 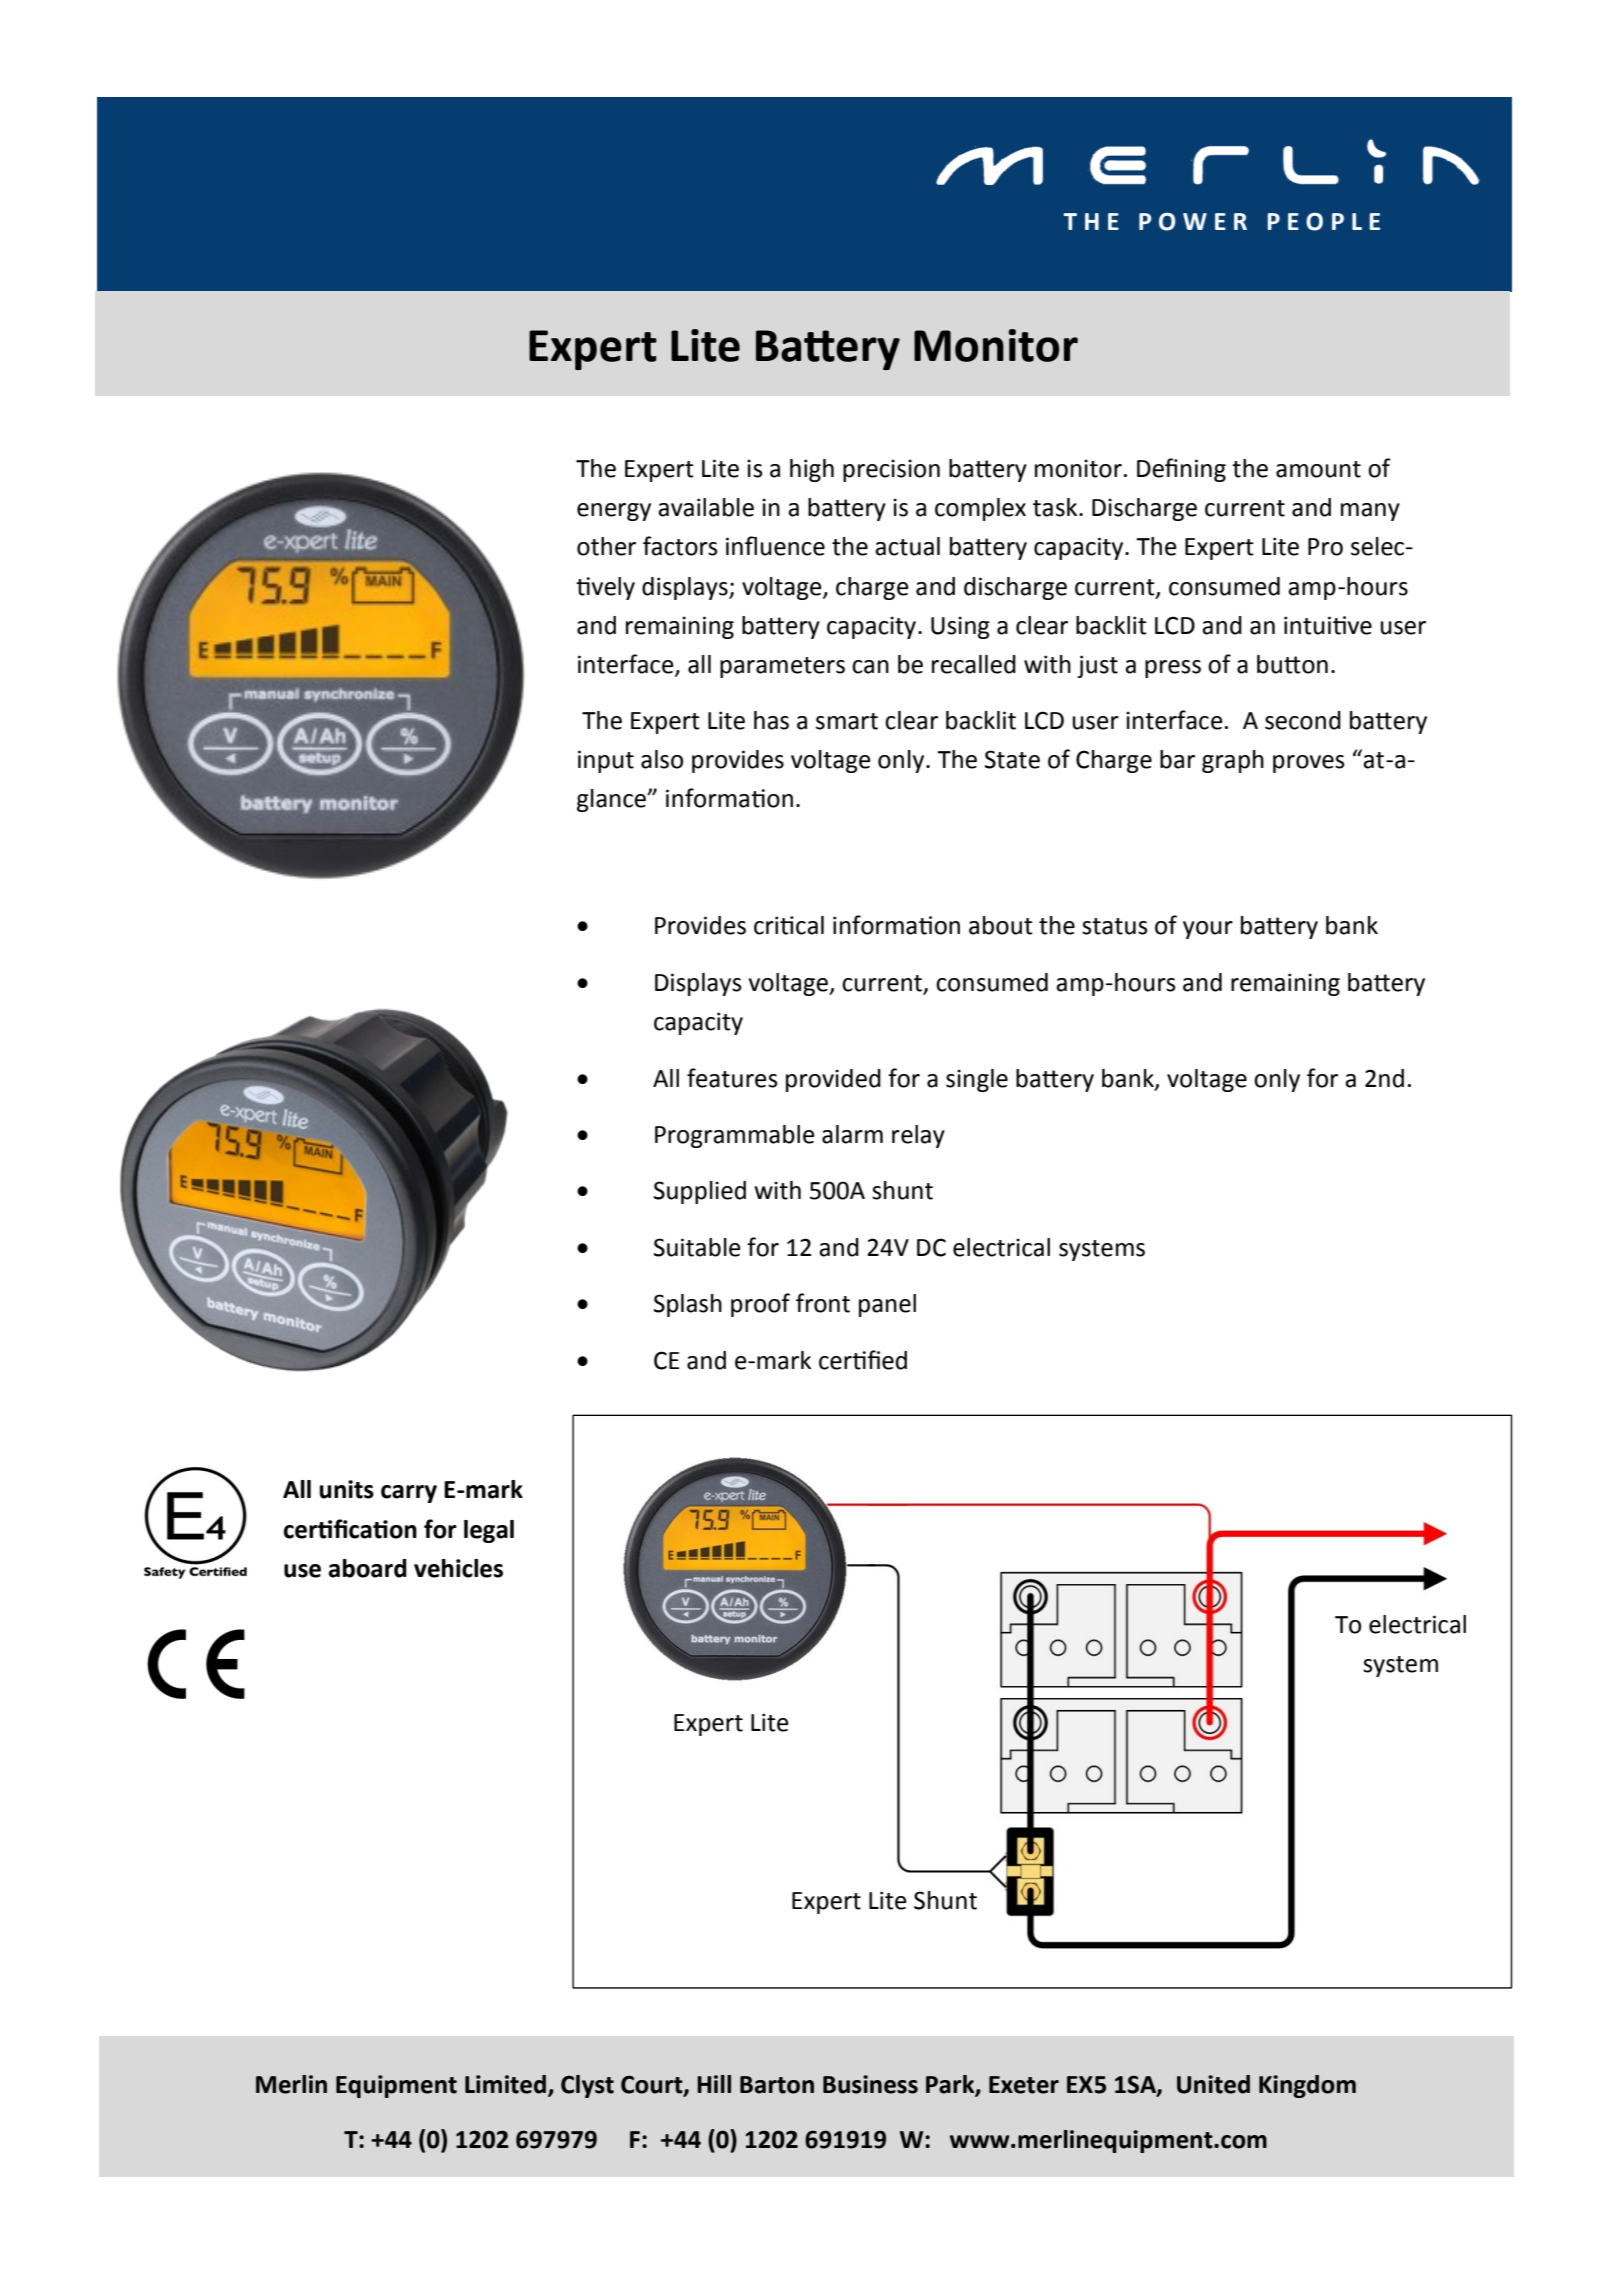 I want to click on other, so click(x=606, y=546).
